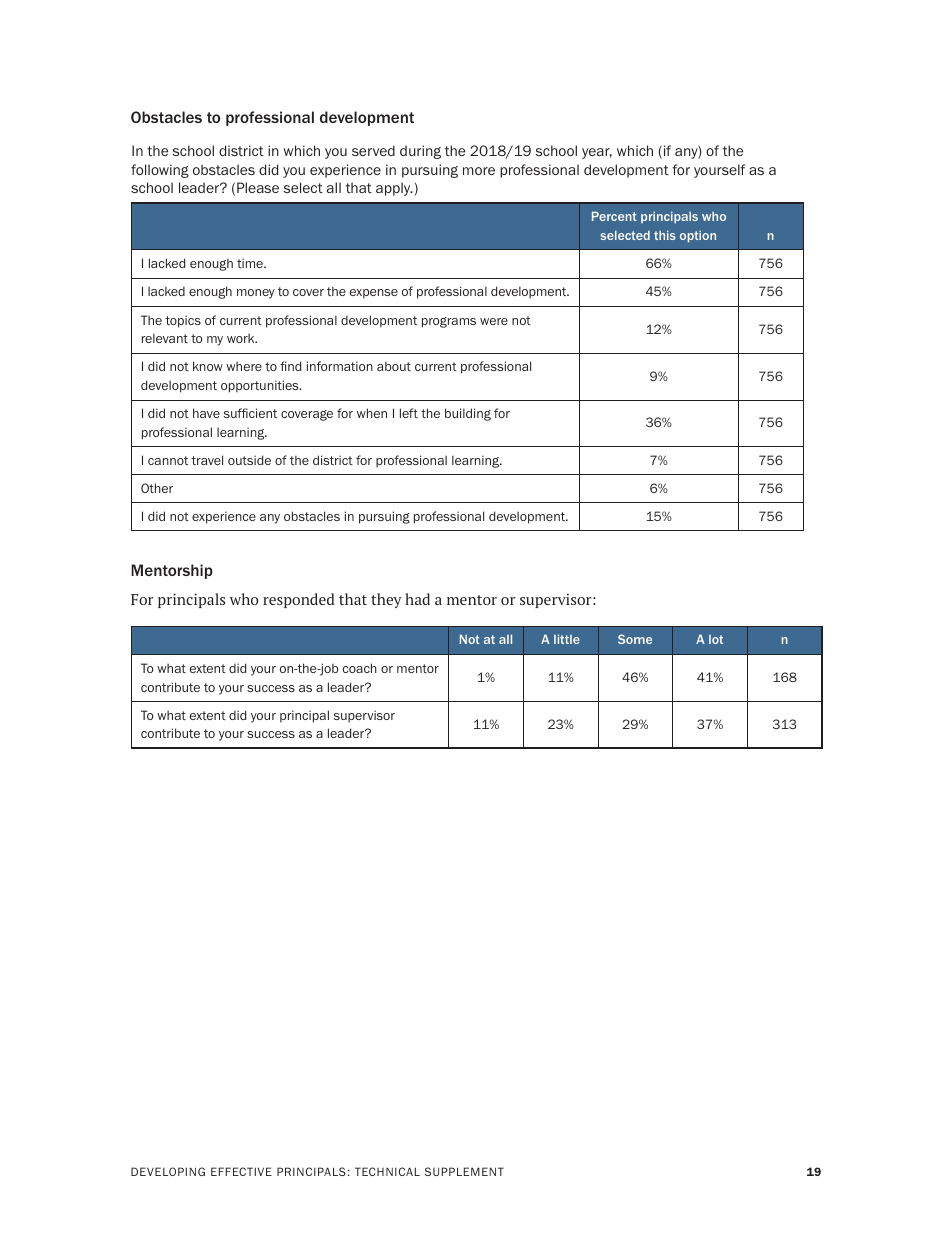 Image resolution: width=952 pixels, height=1233 pixels. What do you see at coordinates (299, 600) in the document?
I see `responded` at bounding box center [299, 600].
